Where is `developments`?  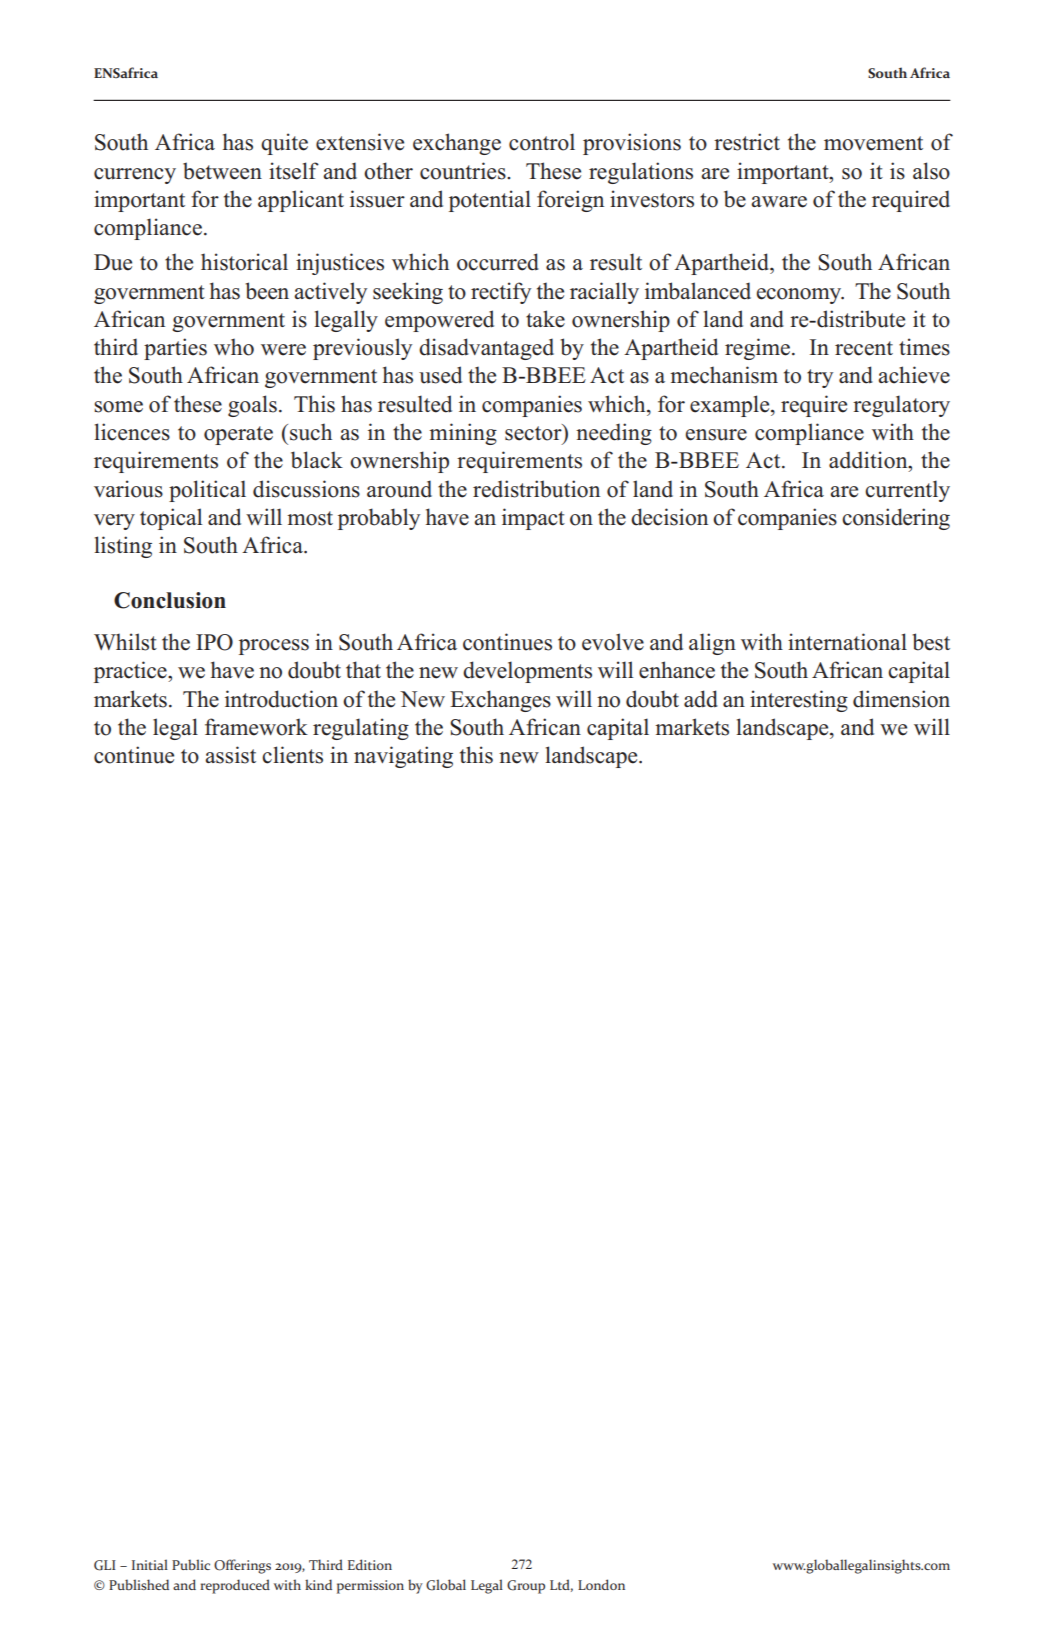
developments is located at coordinates (527, 672).
